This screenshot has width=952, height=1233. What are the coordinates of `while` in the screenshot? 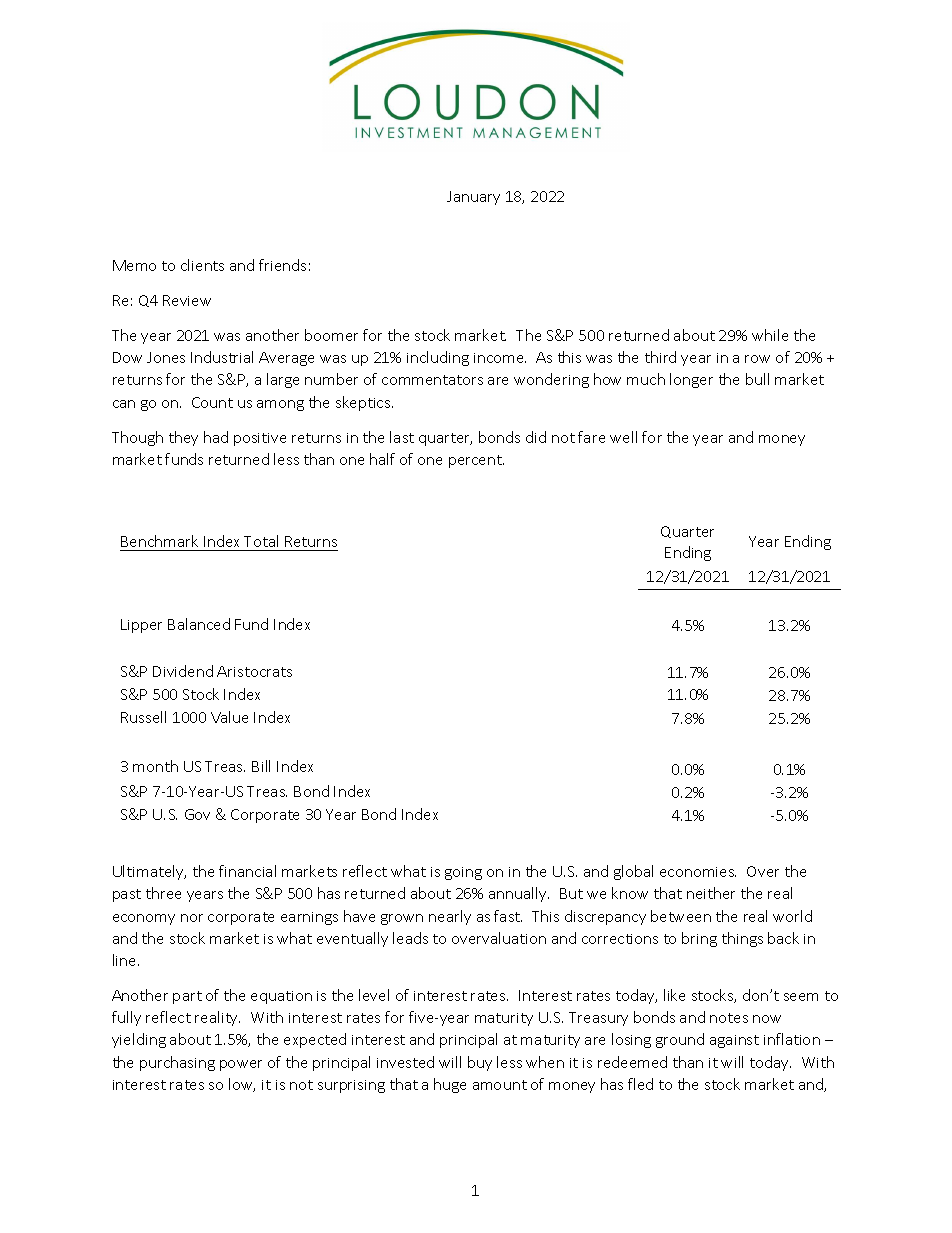 It's located at (770, 335).
